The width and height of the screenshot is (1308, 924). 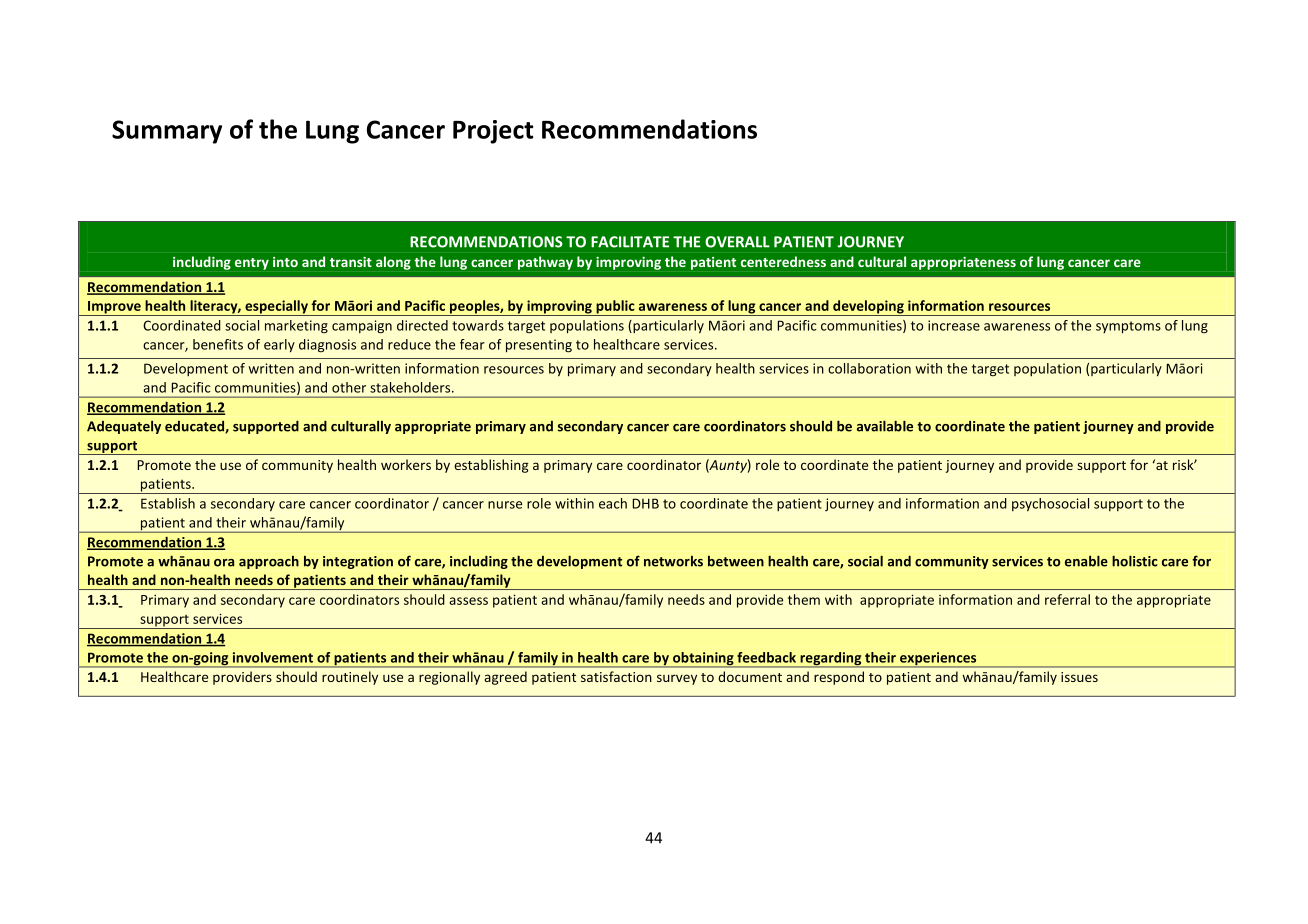 I want to click on Project, so click(x=493, y=132).
